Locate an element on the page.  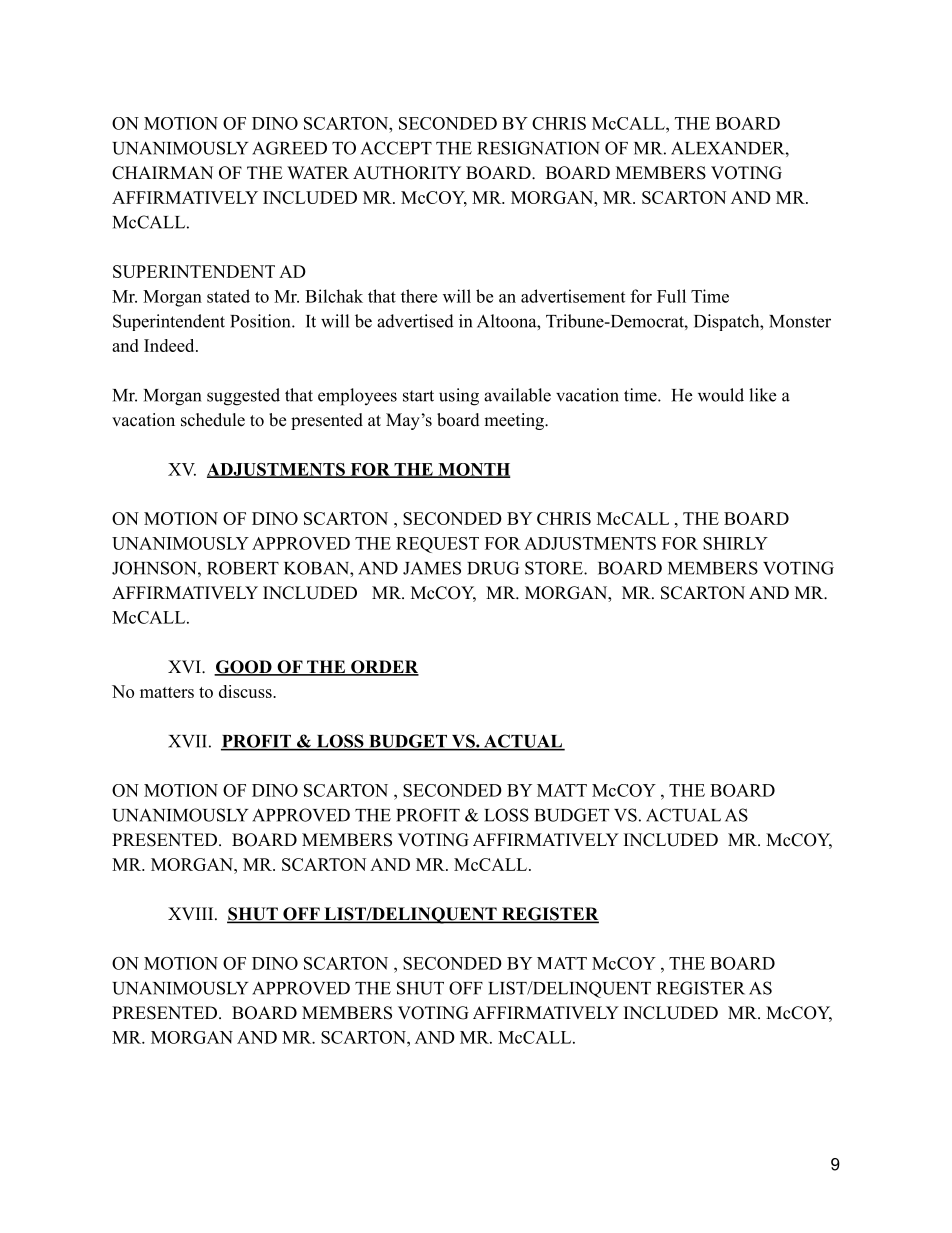
AGREED is located at coordinates (289, 148).
